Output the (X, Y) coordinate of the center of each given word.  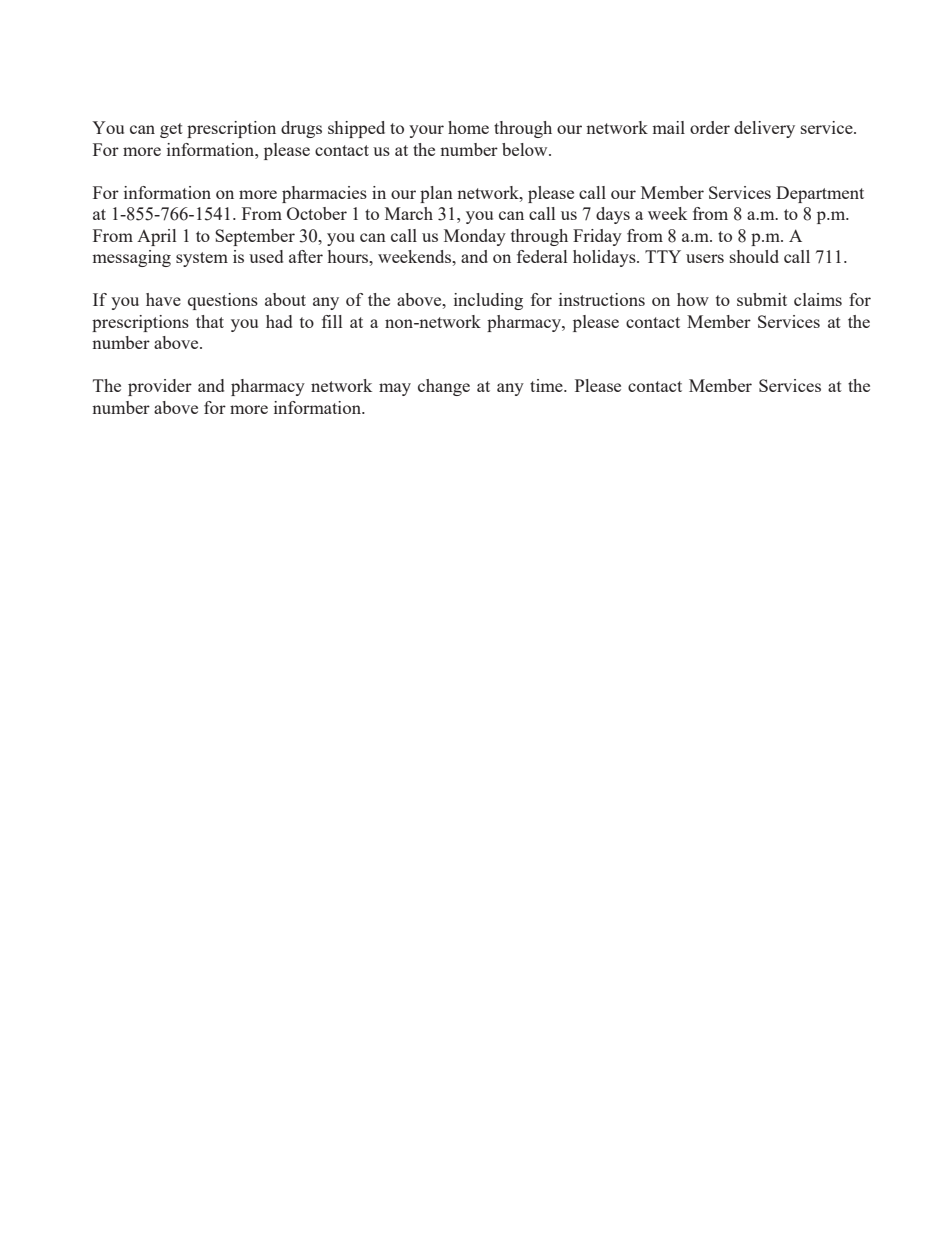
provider (160, 387)
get (171, 130)
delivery (764, 129)
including (488, 301)
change (444, 387)
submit (762, 299)
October (317, 213)
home (468, 127)
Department (820, 194)
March (409, 213)
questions (223, 301)
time (547, 385)
